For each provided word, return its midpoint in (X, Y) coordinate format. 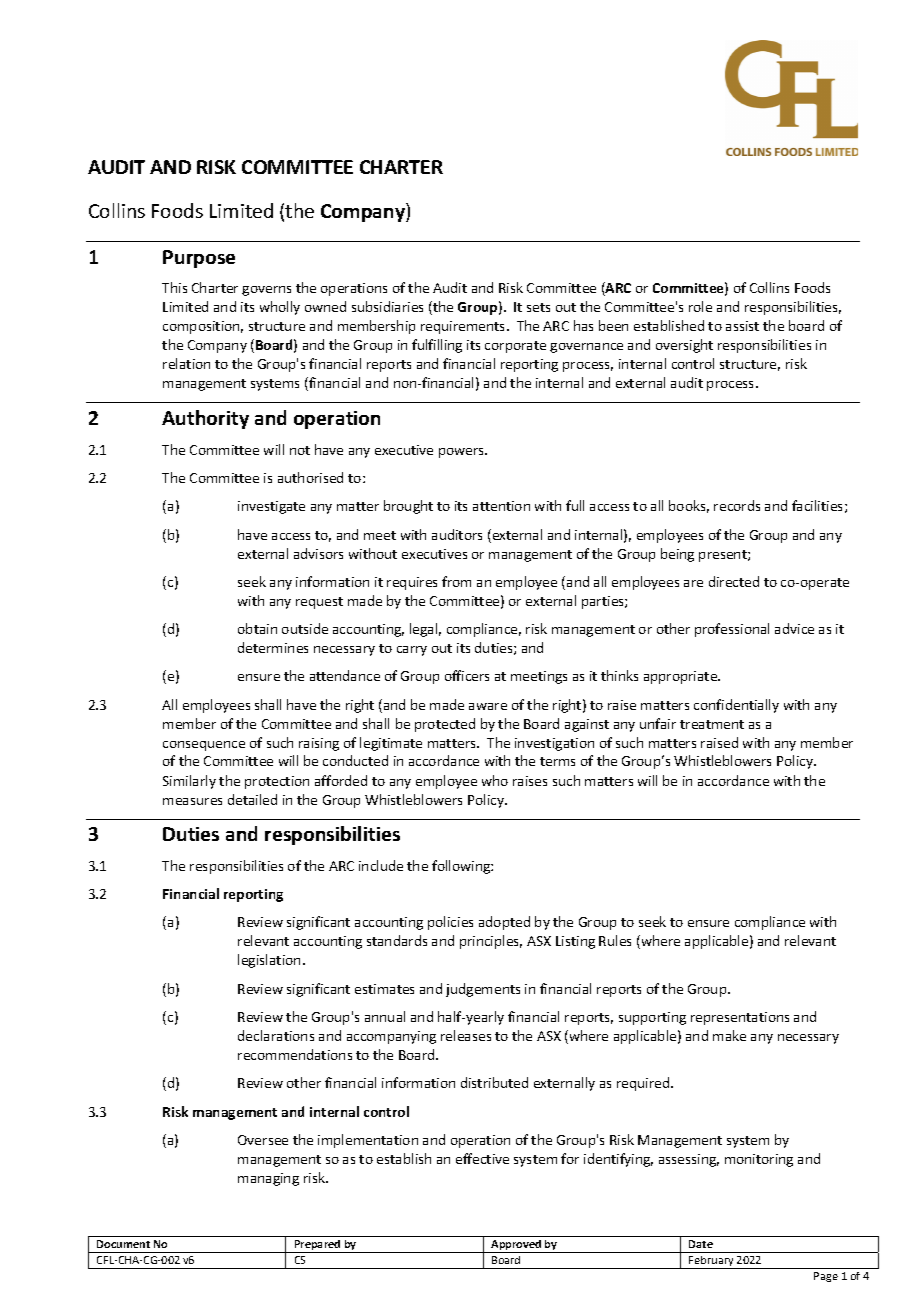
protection (277, 782)
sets (538, 307)
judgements (483, 990)
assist (742, 326)
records (737, 505)
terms (557, 761)
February (712, 1262)
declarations (276, 1035)
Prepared (318, 1246)
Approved (516, 1246)
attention (501, 506)
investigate (271, 507)
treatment (712, 724)
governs (266, 291)
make (729, 1035)
